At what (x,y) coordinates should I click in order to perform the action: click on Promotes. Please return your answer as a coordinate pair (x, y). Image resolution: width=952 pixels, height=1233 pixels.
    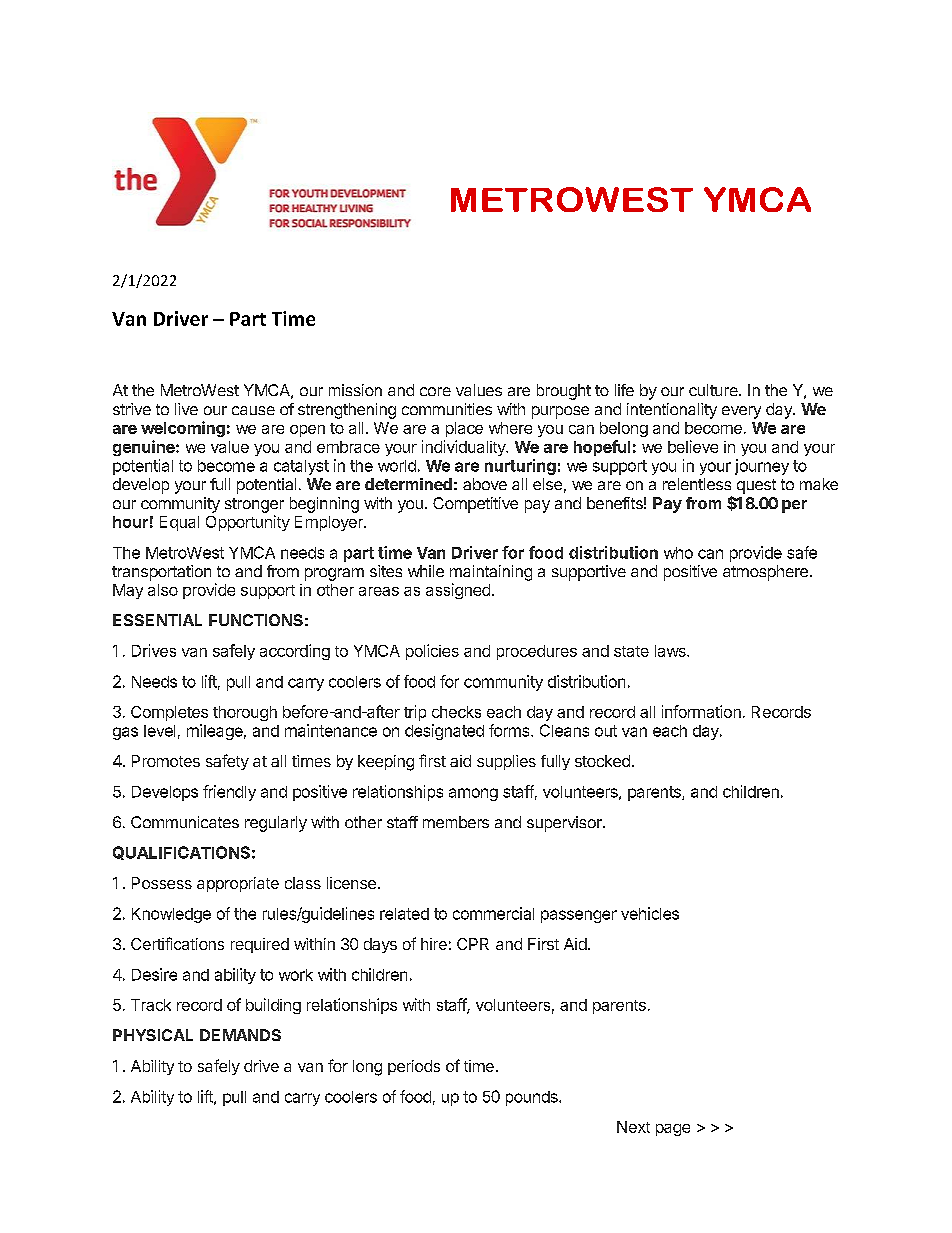
    Looking at the image, I should click on (166, 761).
